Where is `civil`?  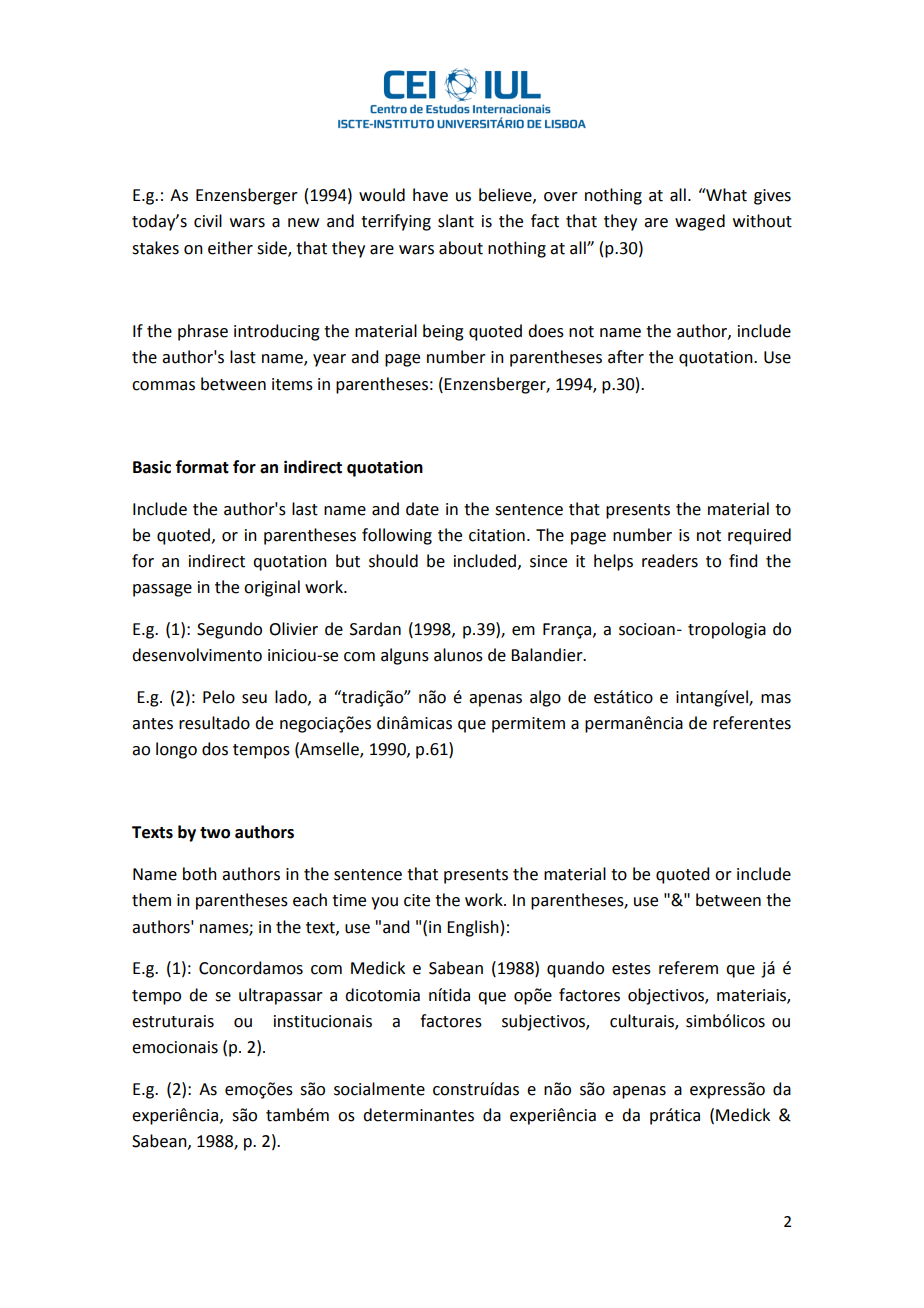
civil is located at coordinates (208, 221).
